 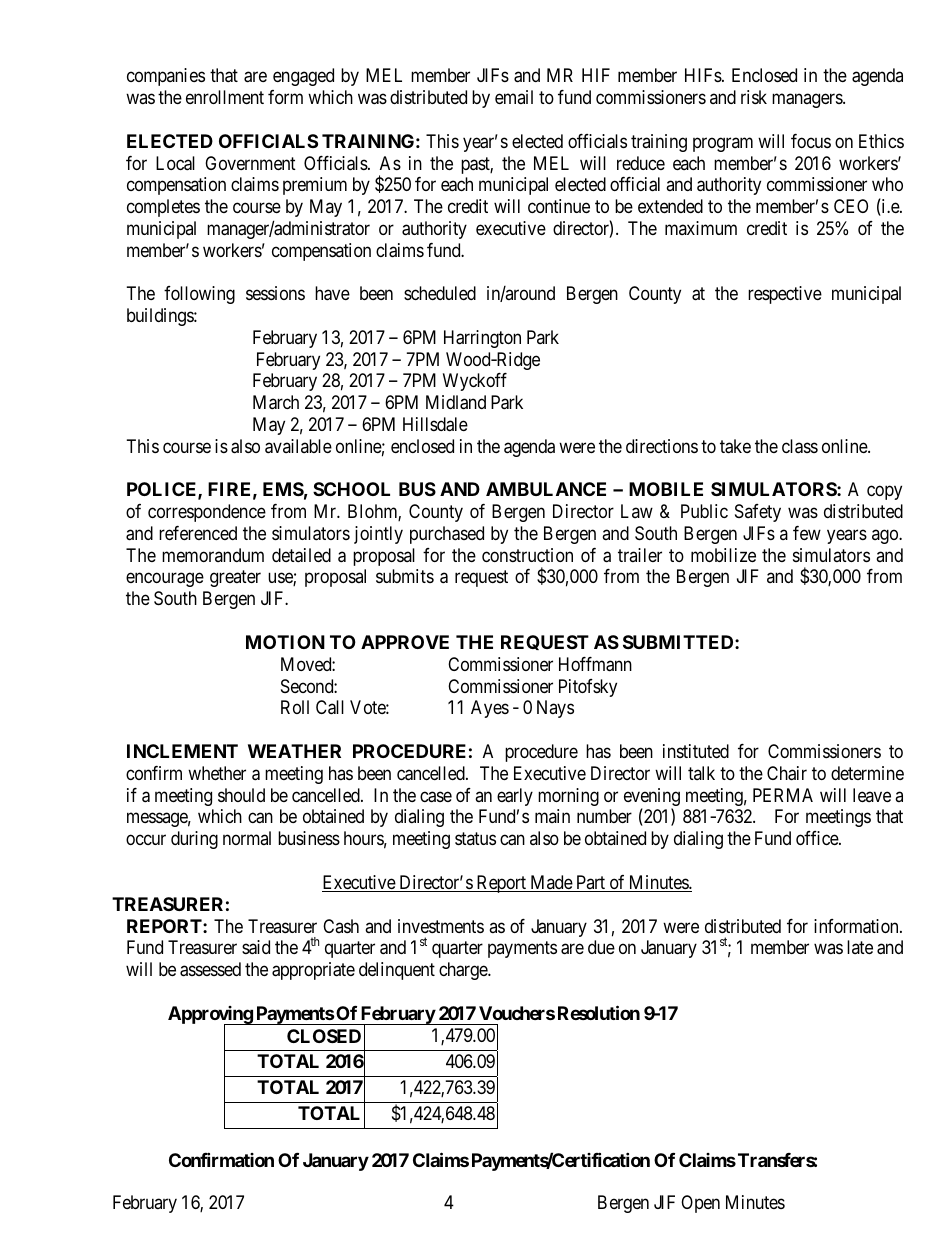 What do you see at coordinates (700, 1204) in the screenshot?
I see `Open` at bounding box center [700, 1204].
